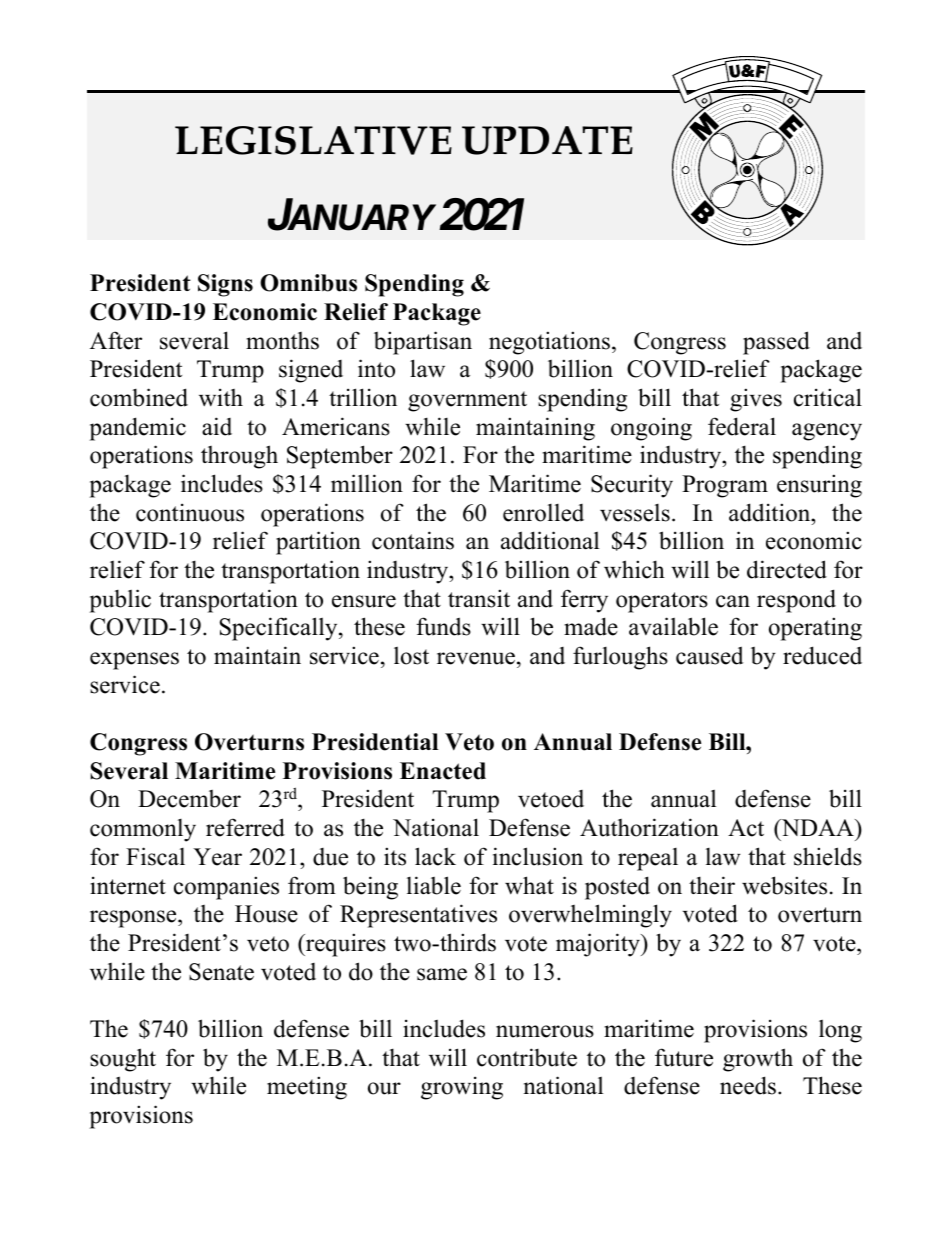 The width and height of the screenshot is (952, 1233). What do you see at coordinates (123, 1060) in the screenshot?
I see `sought` at bounding box center [123, 1060].
